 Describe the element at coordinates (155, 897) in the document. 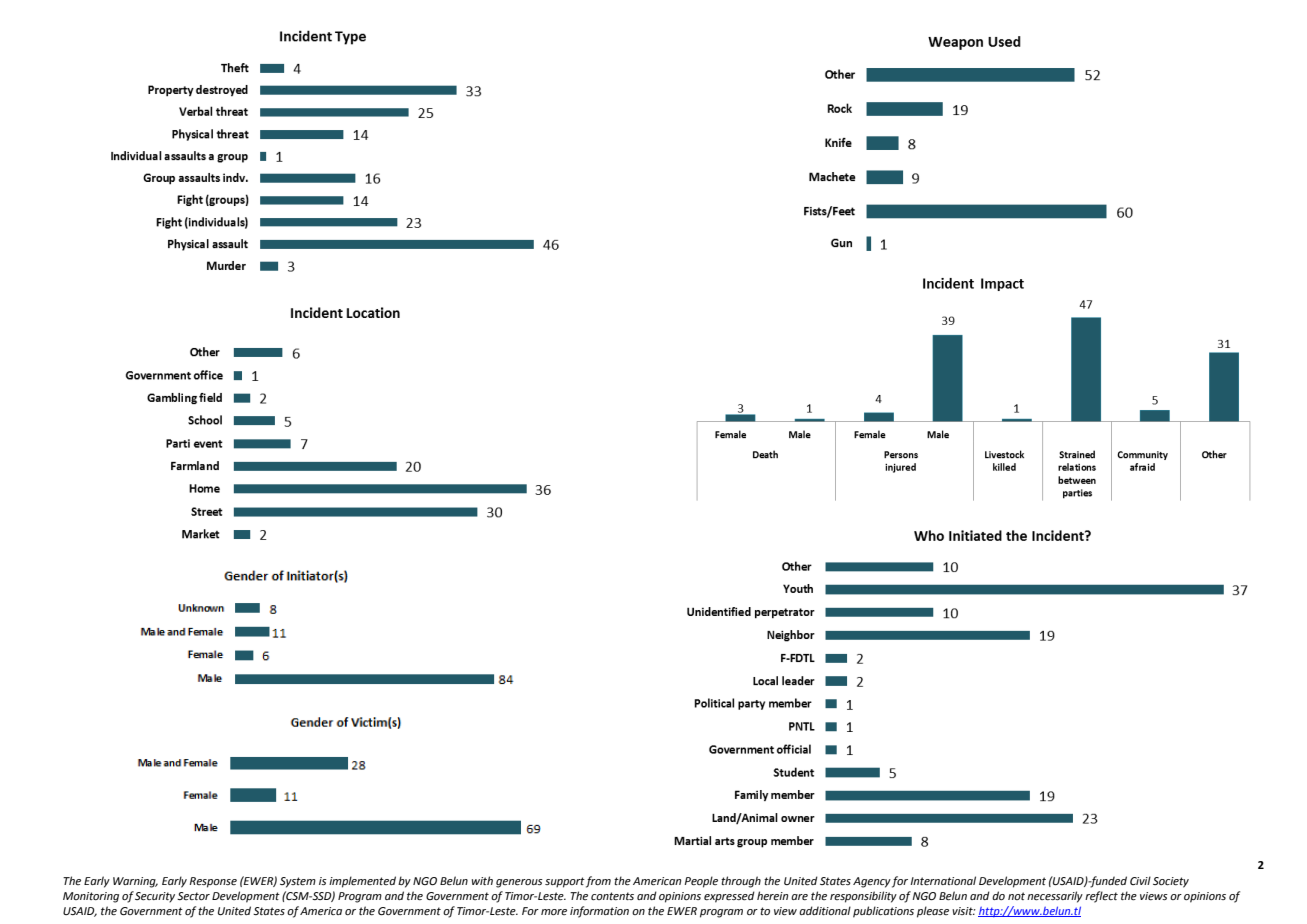

I see `Security` at that location.
